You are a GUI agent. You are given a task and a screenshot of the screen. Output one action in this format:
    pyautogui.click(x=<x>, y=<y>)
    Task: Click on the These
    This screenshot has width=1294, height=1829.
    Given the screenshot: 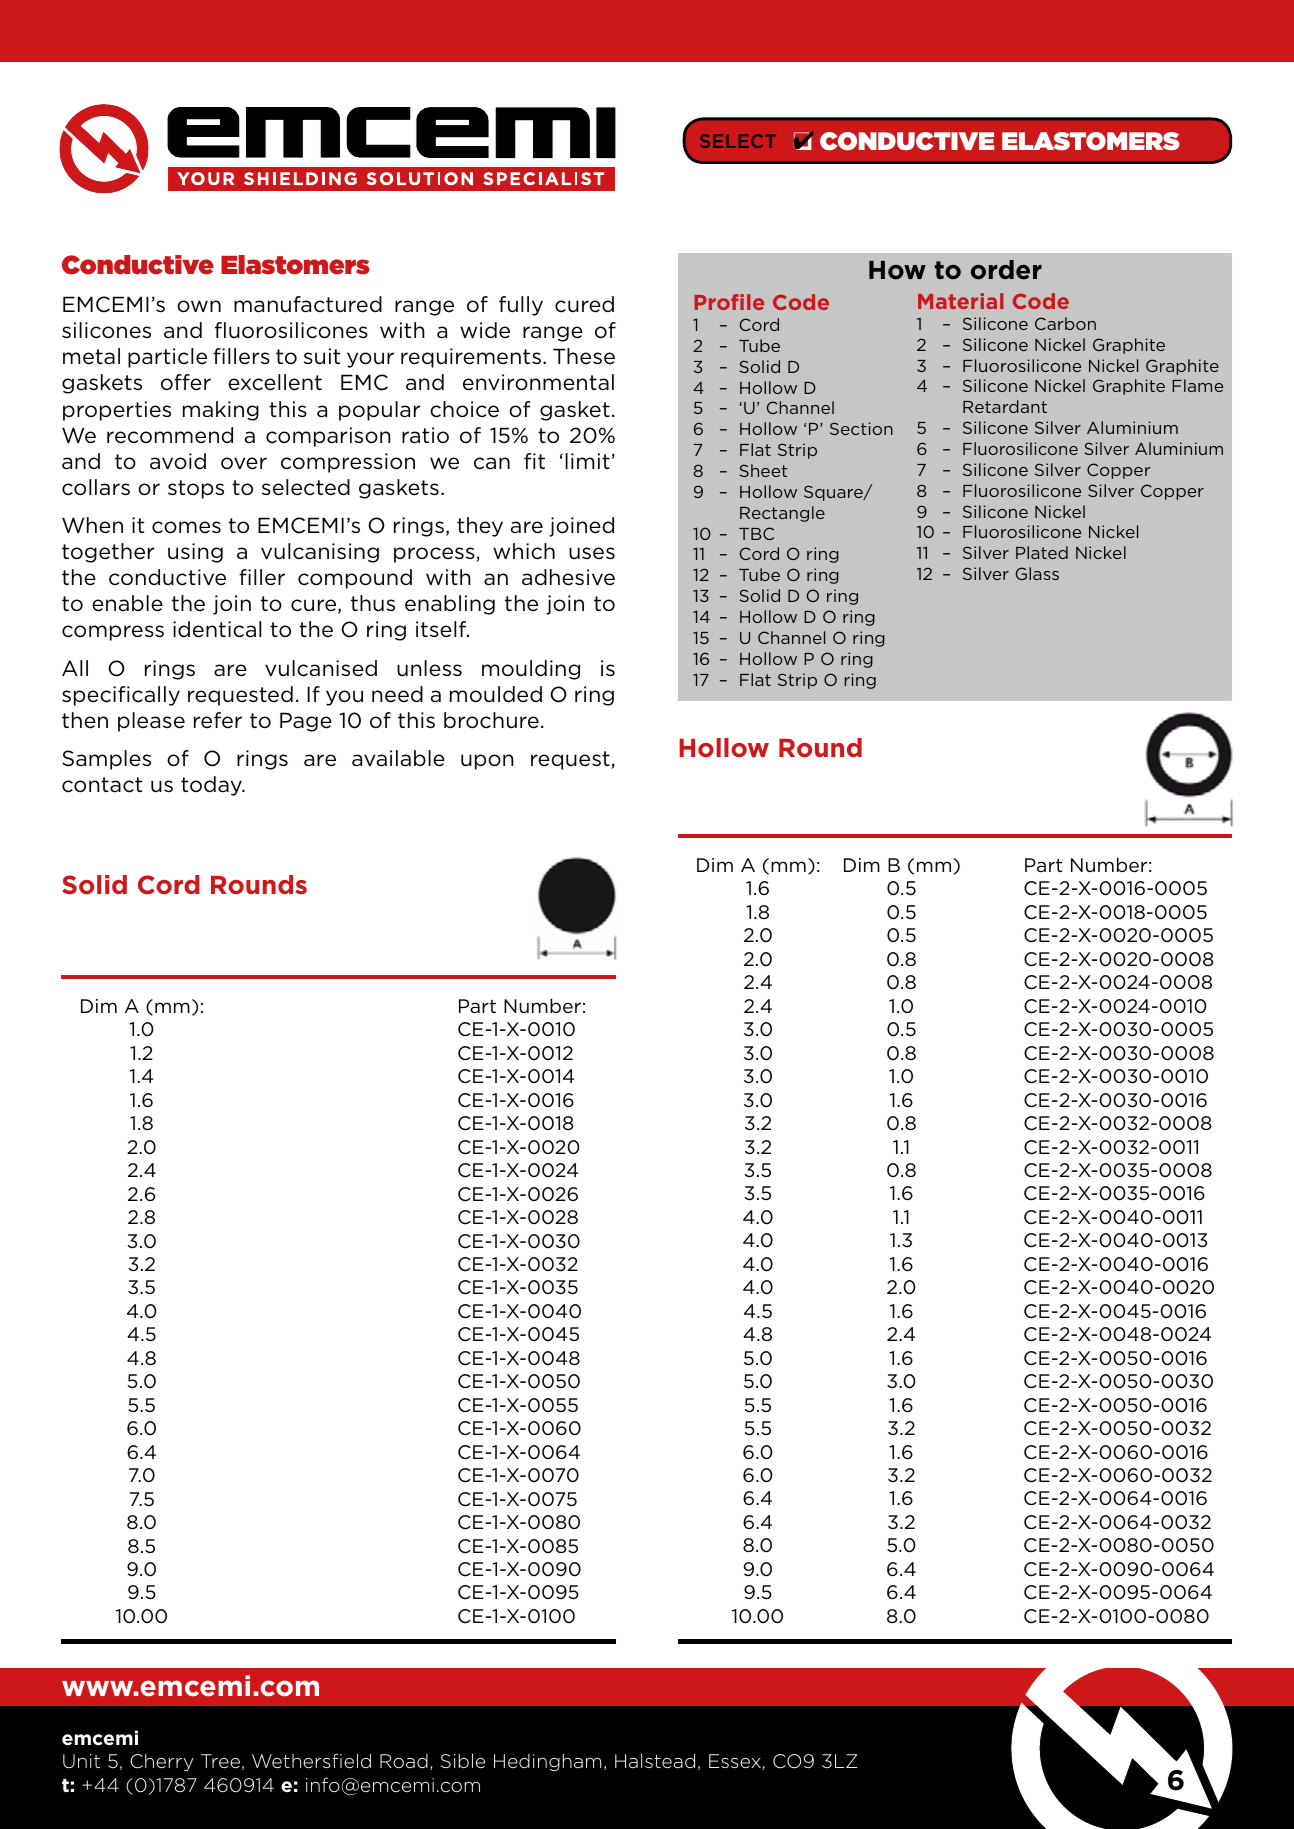 What is the action you would take?
    pyautogui.click(x=584, y=356)
